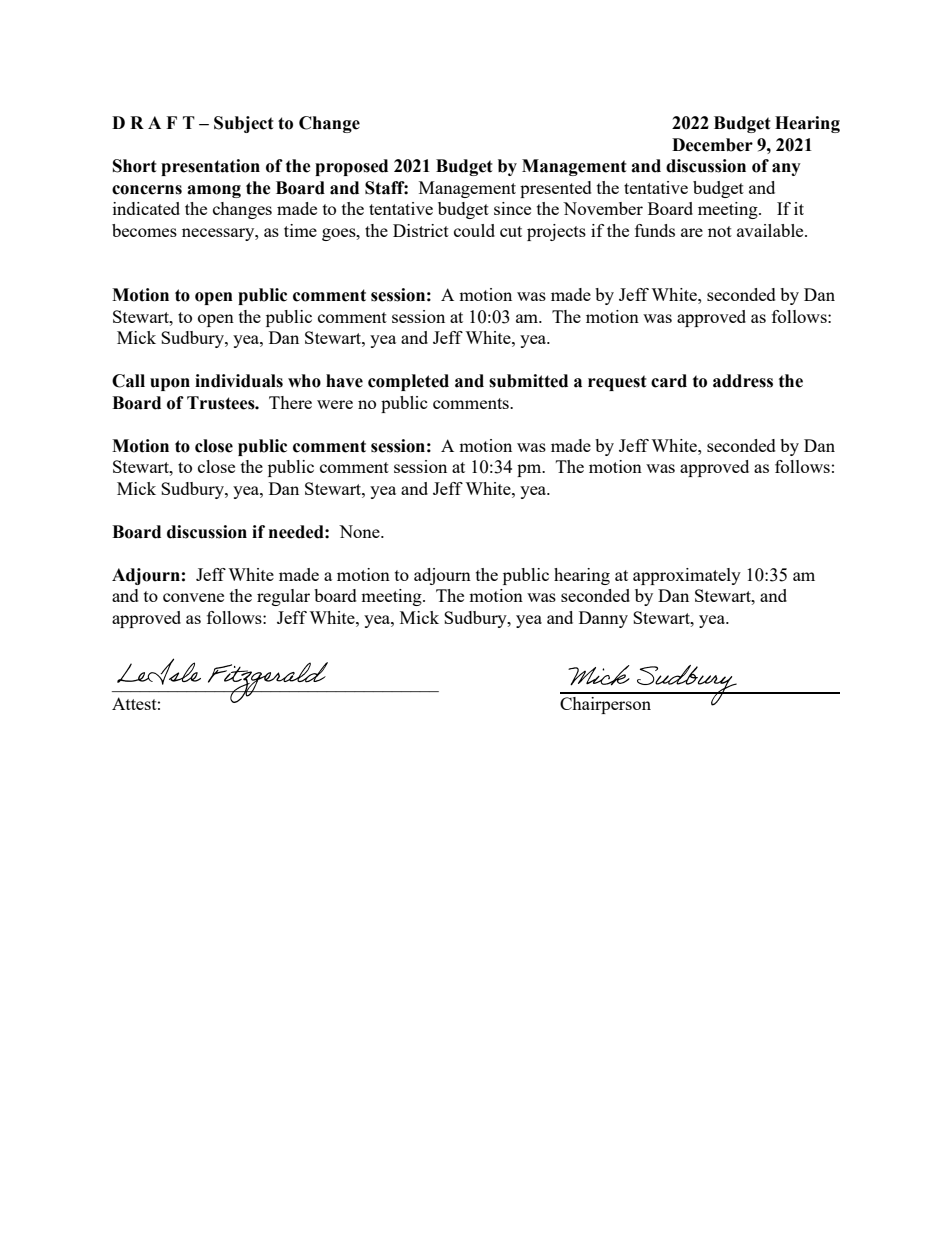 The width and height of the document is (952, 1233). Describe the element at coordinates (244, 124) in the document. I see `Subject` at that location.
